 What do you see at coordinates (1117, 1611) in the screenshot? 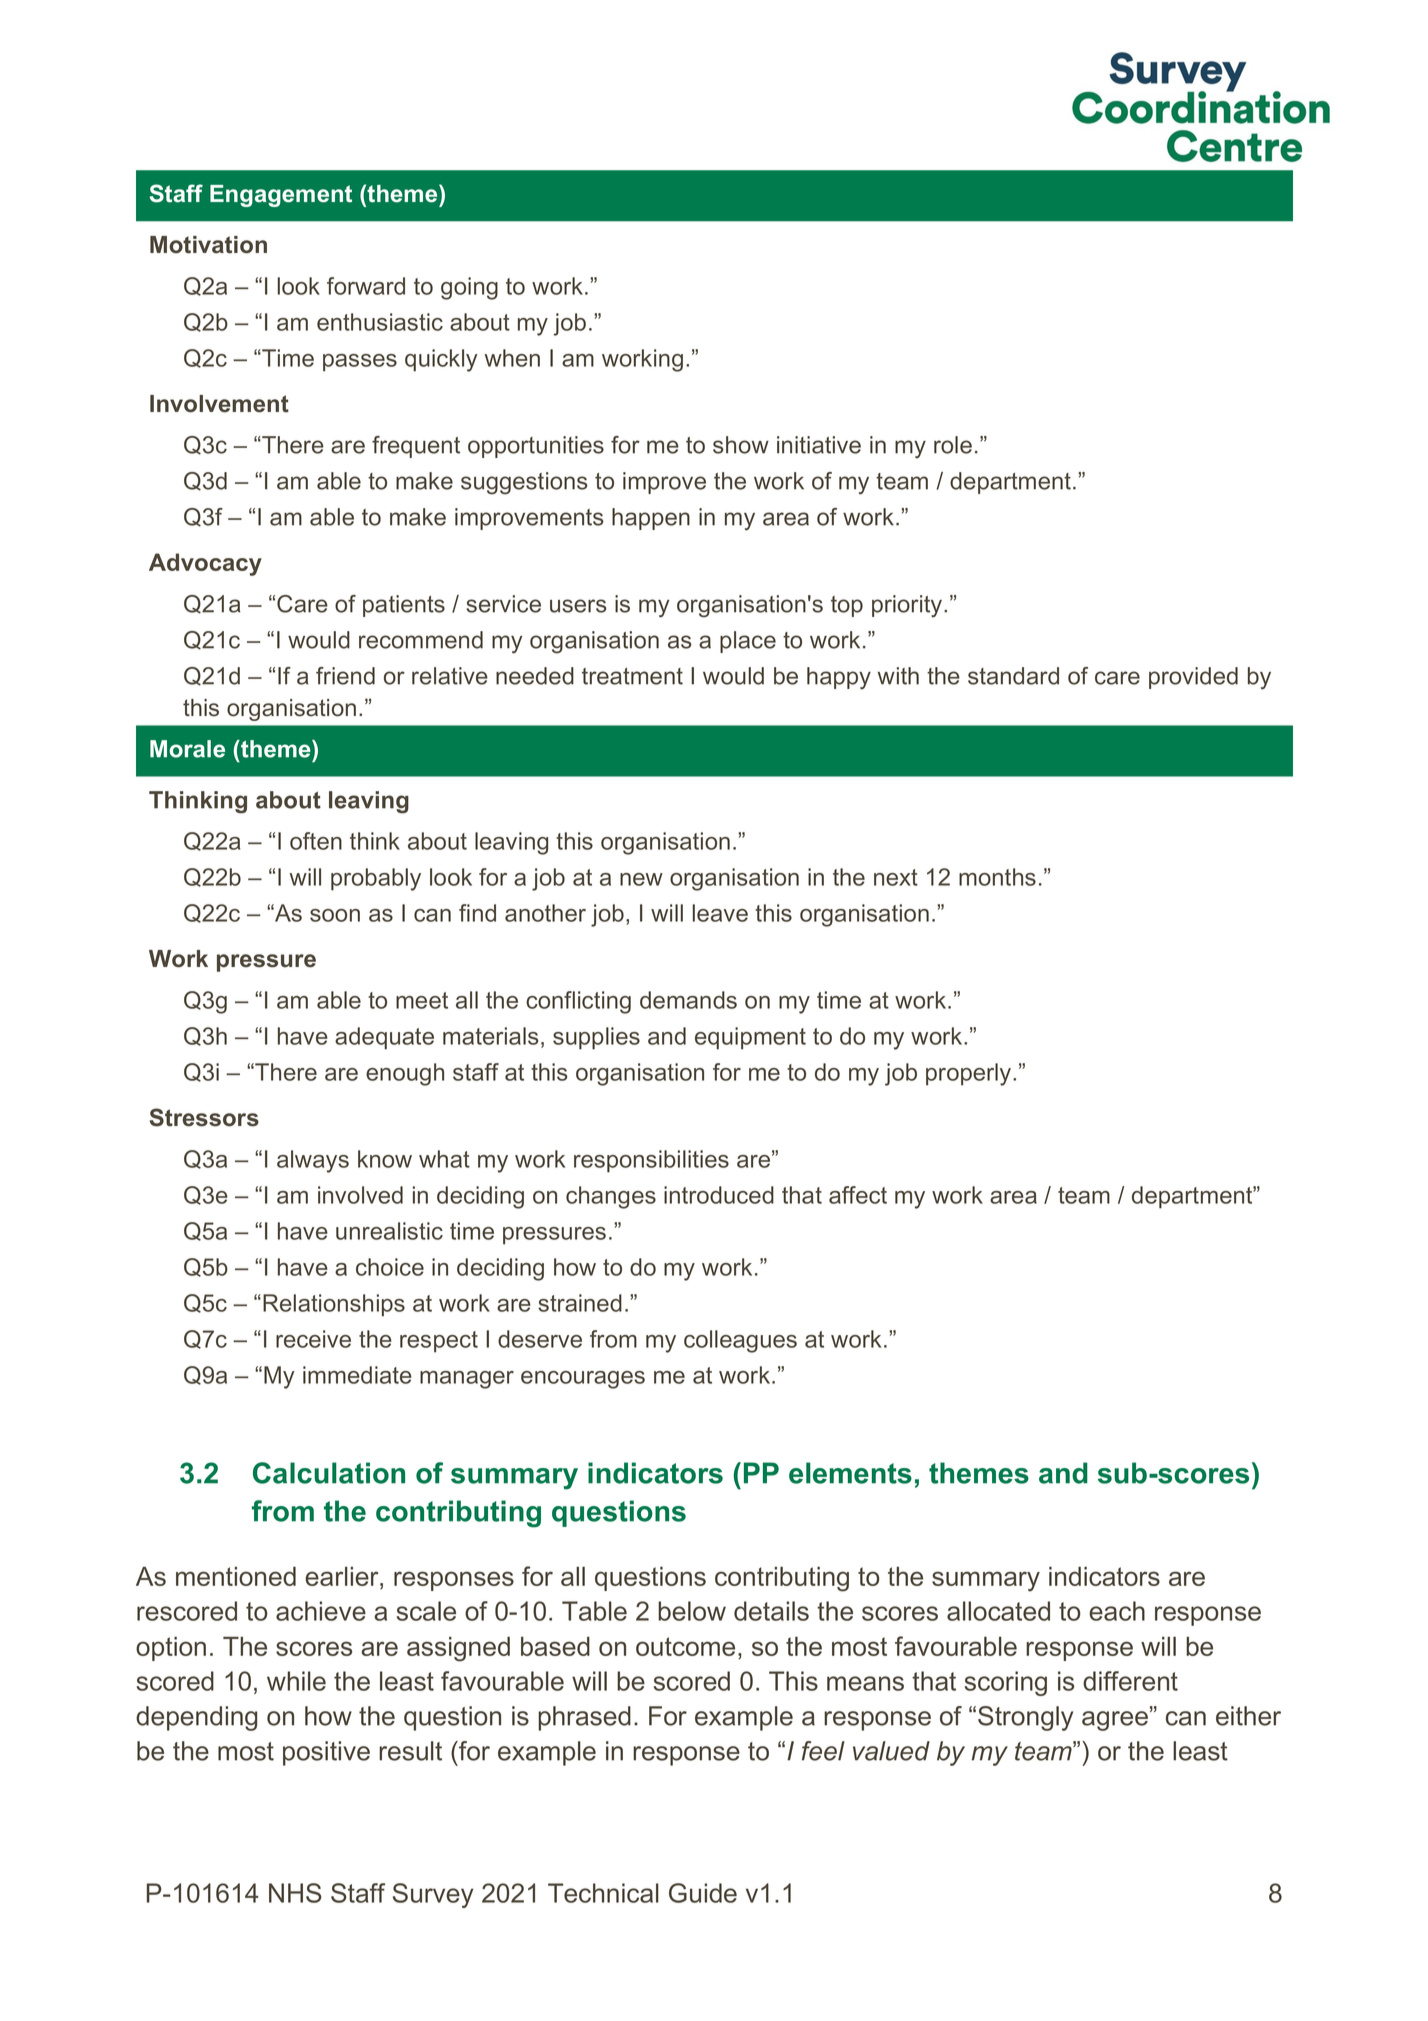
I see `each` at bounding box center [1117, 1611].
